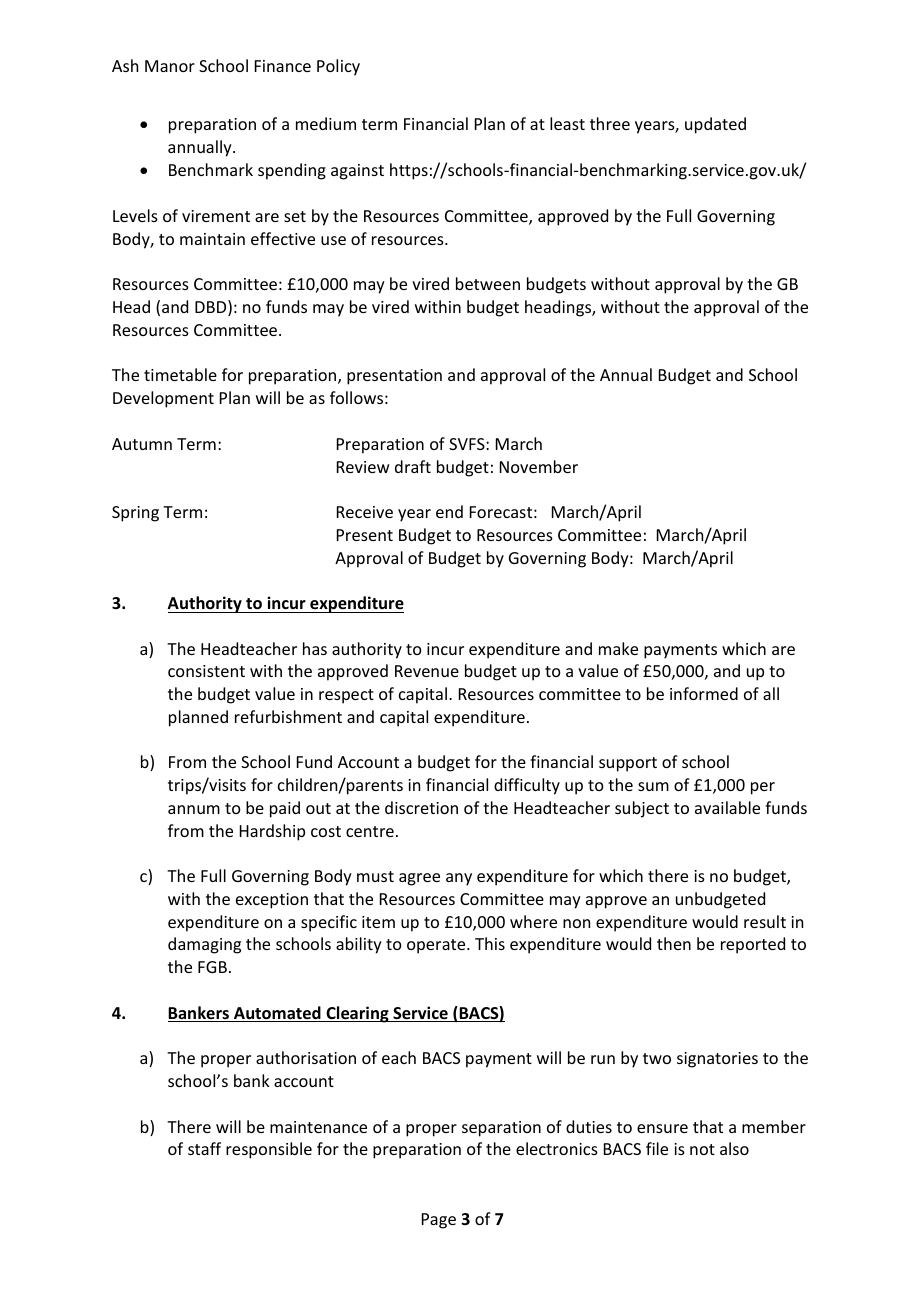  What do you see at coordinates (715, 125) in the page?
I see `updated` at bounding box center [715, 125].
